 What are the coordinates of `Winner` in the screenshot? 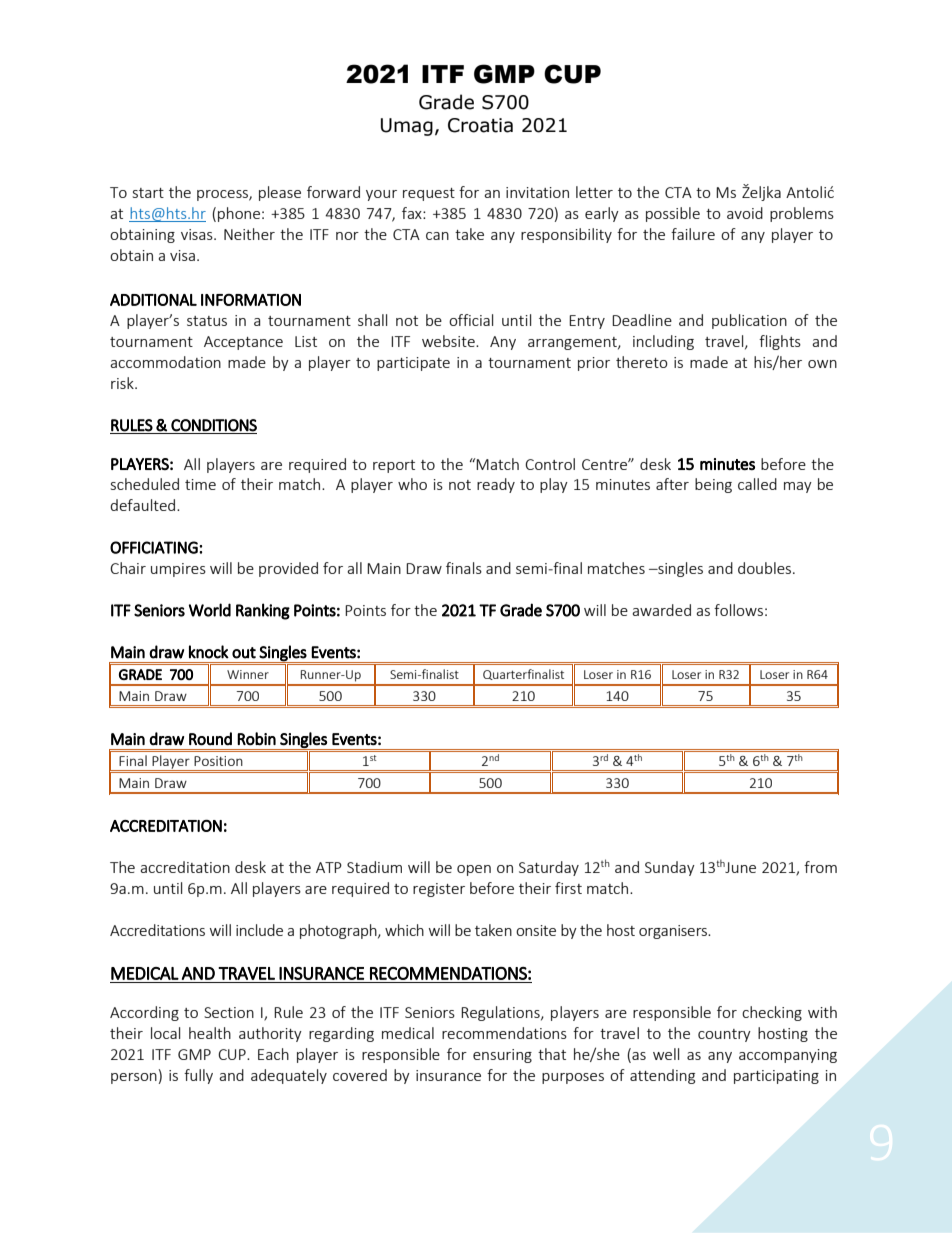 It's located at (248, 674).
